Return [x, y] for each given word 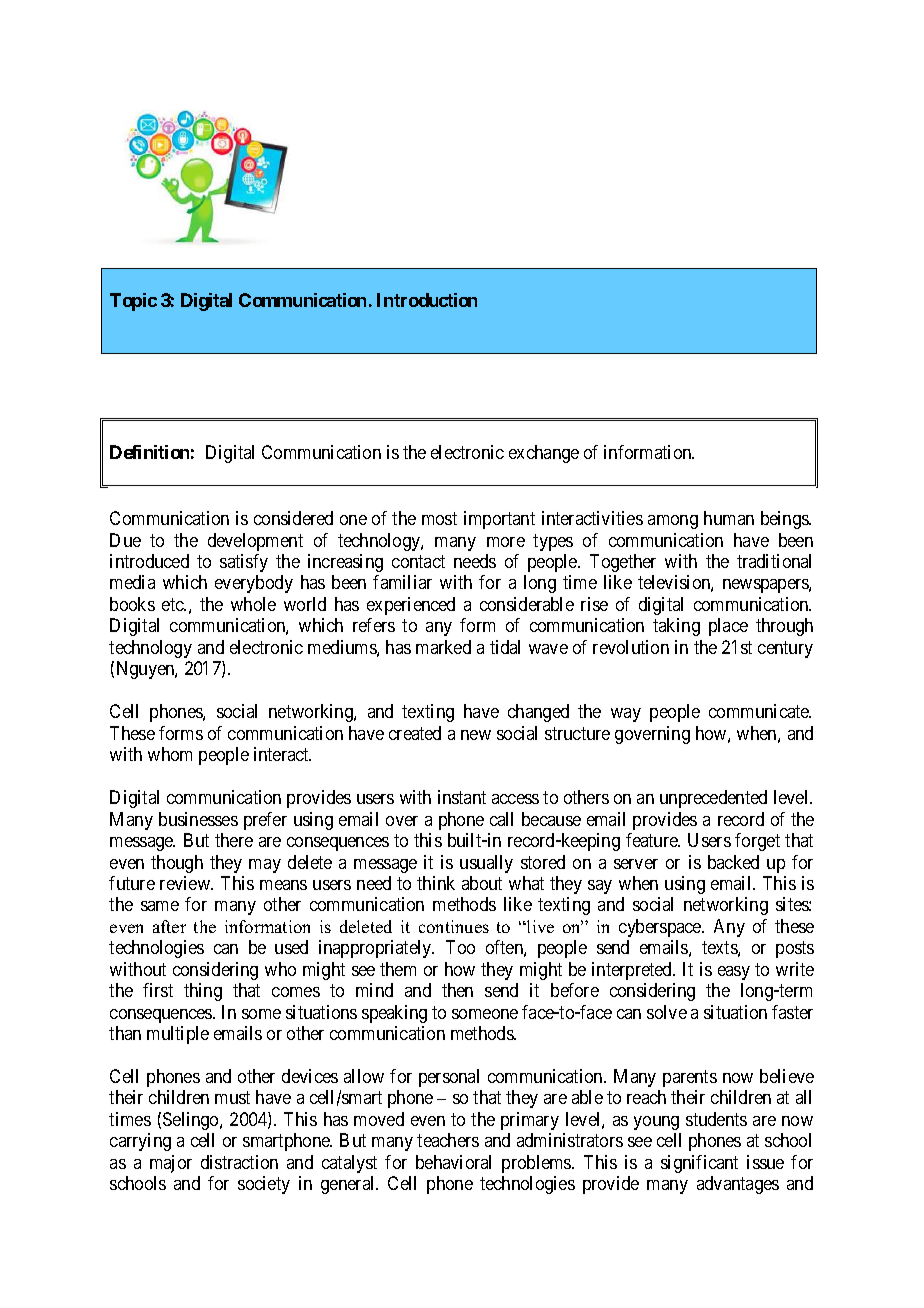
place [728, 627]
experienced [411, 606]
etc [173, 604]
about [482, 883]
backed [733, 862]
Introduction [427, 300]
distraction [239, 1162]
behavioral [453, 1162]
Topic [133, 302]
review [186, 883]
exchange [544, 454]
